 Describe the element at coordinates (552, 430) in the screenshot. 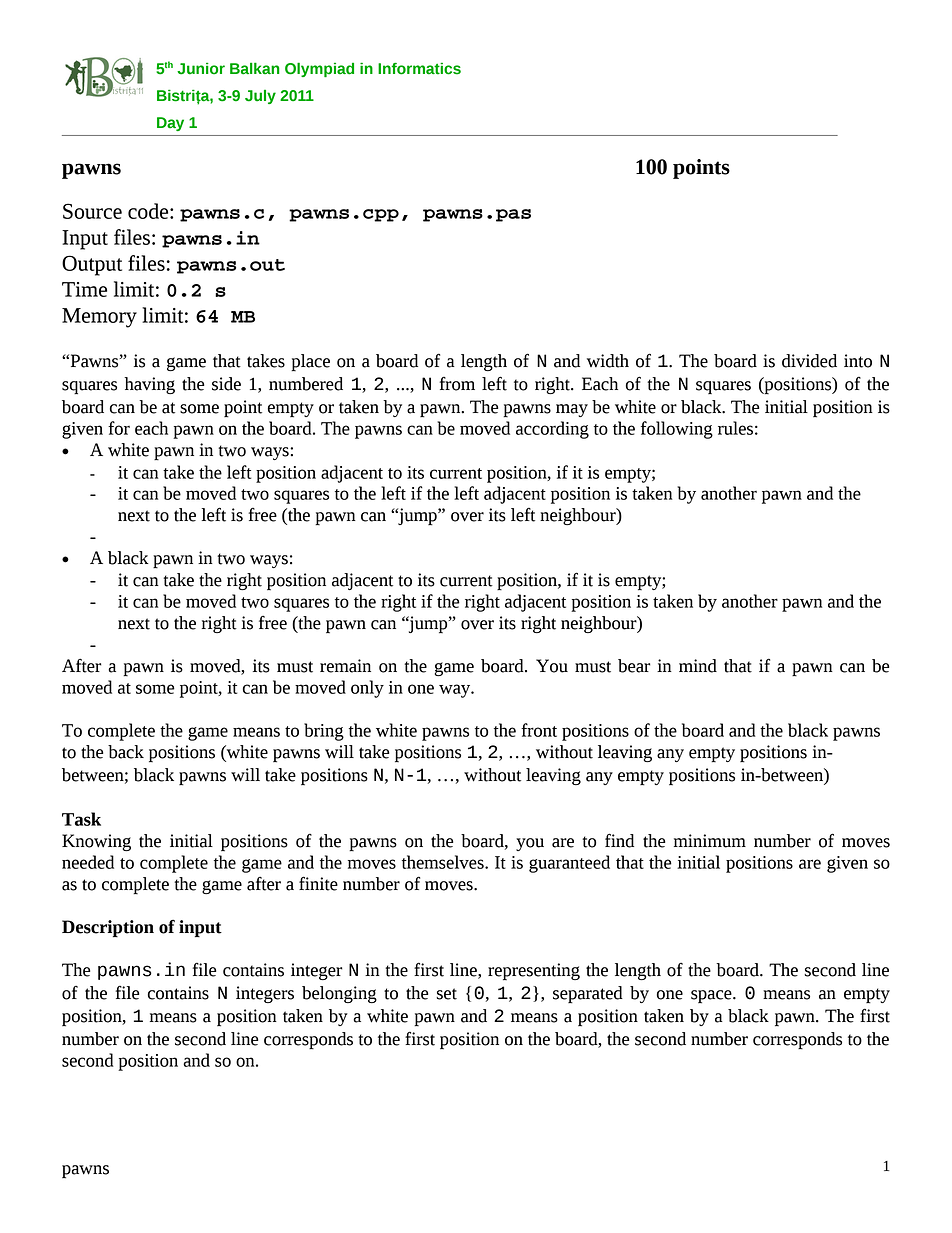

I see `according` at that location.
